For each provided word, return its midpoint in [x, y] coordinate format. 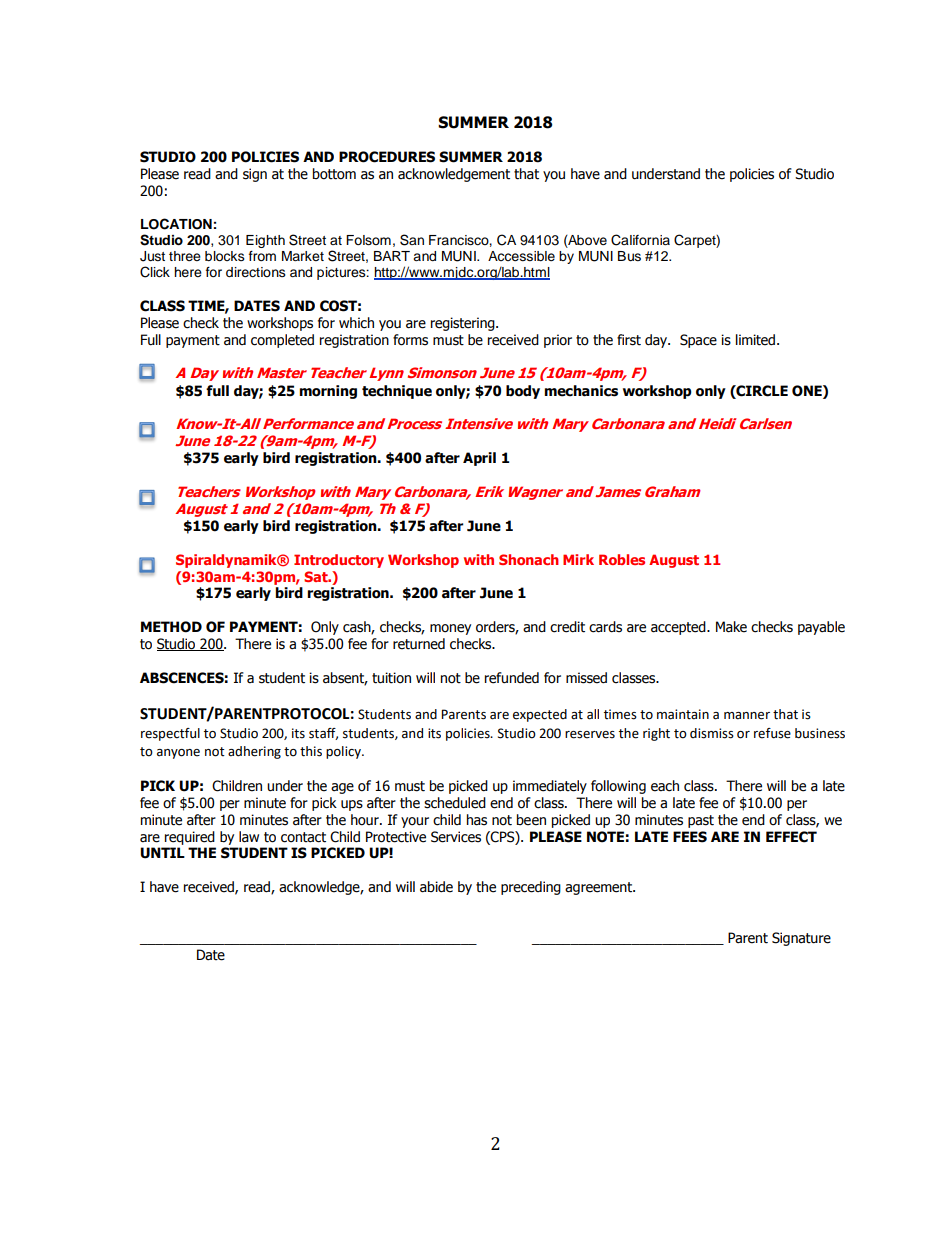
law [249, 837]
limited [757, 340]
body [523, 392]
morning [328, 392]
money [450, 629]
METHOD [171, 627]
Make [731, 627]
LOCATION [176, 224]
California [640, 240]
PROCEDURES [387, 157]
